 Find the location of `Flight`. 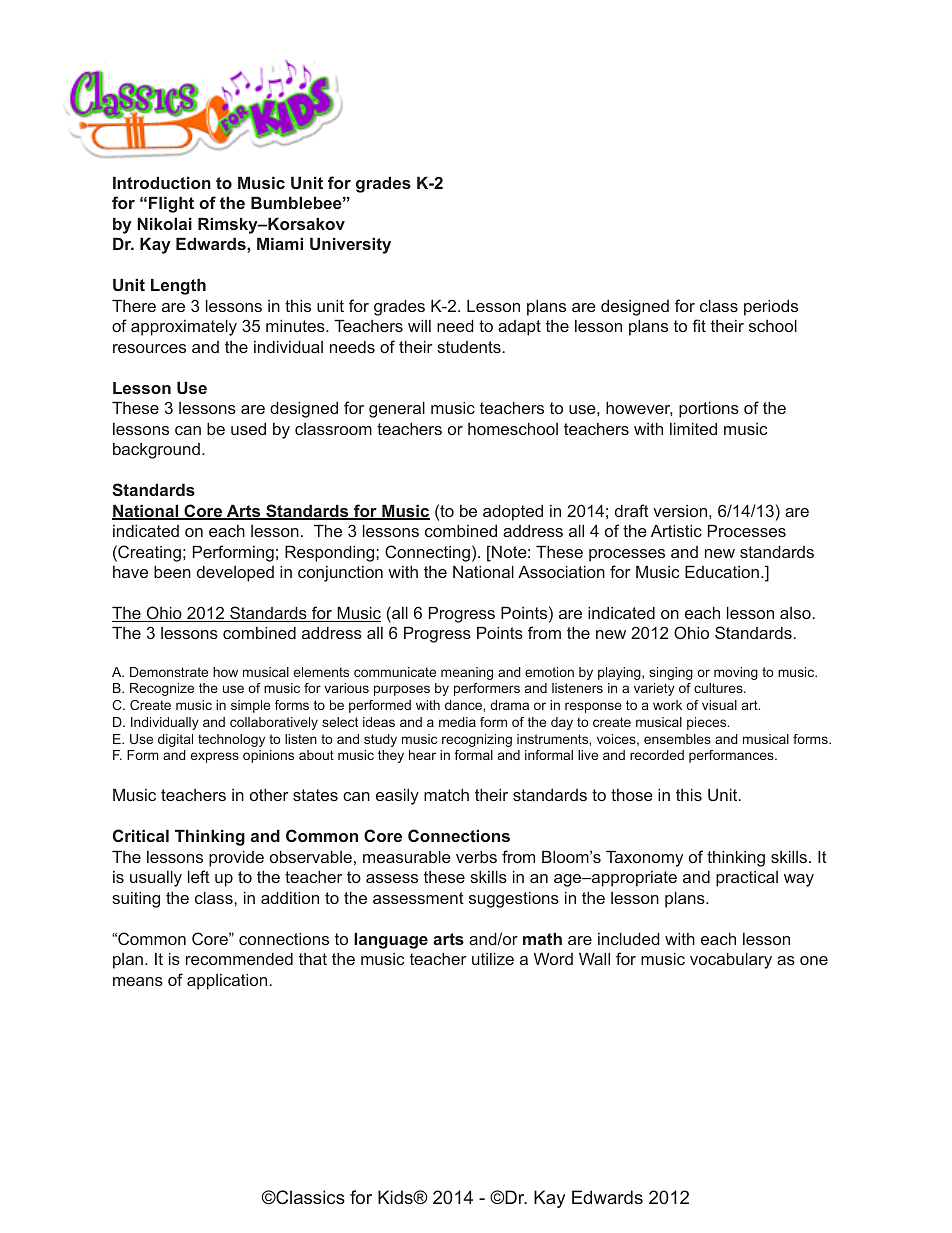

Flight is located at coordinates (171, 204).
